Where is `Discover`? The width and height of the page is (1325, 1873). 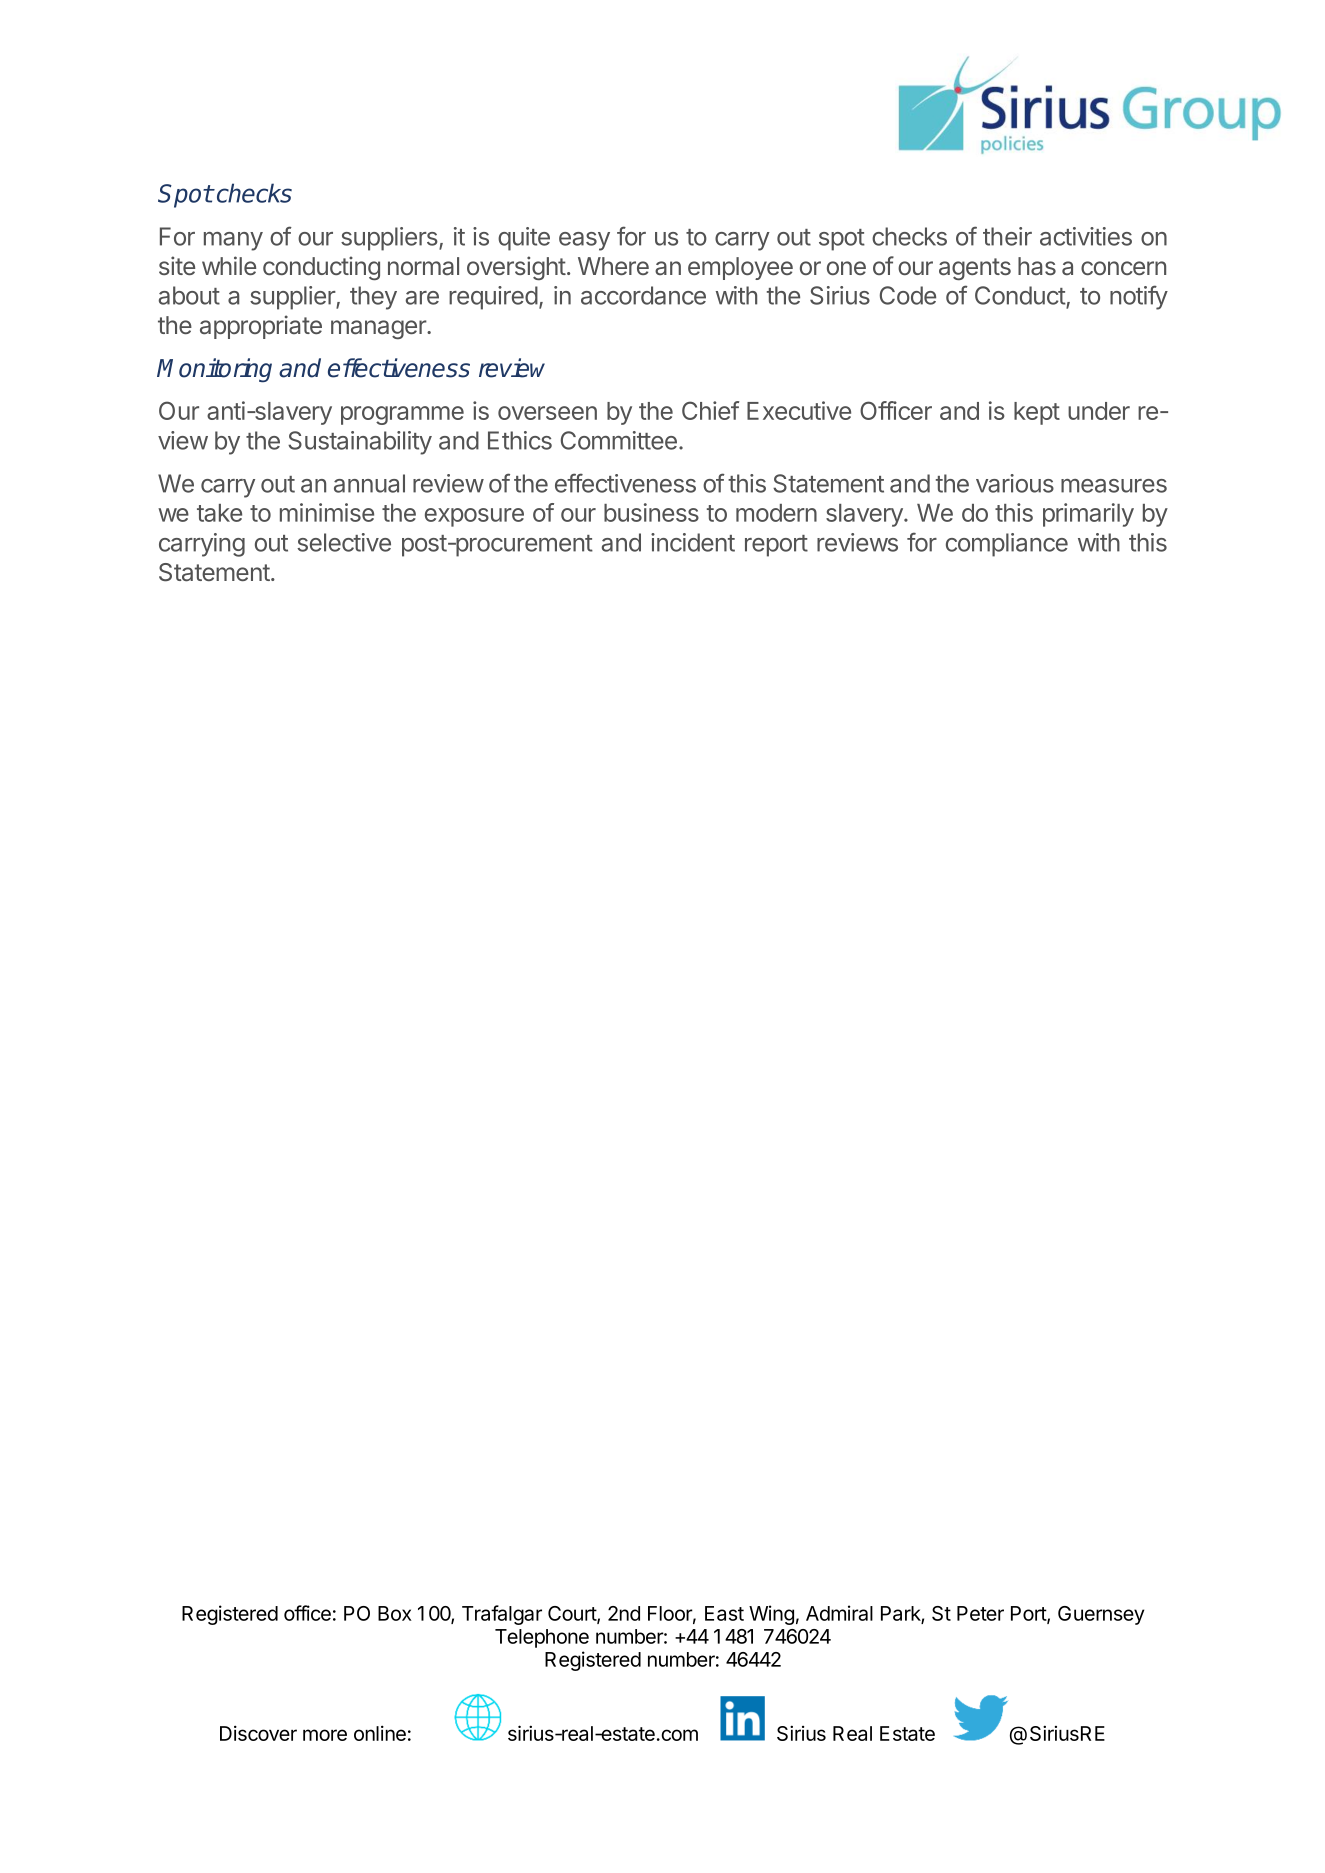
Discover is located at coordinates (258, 1733).
